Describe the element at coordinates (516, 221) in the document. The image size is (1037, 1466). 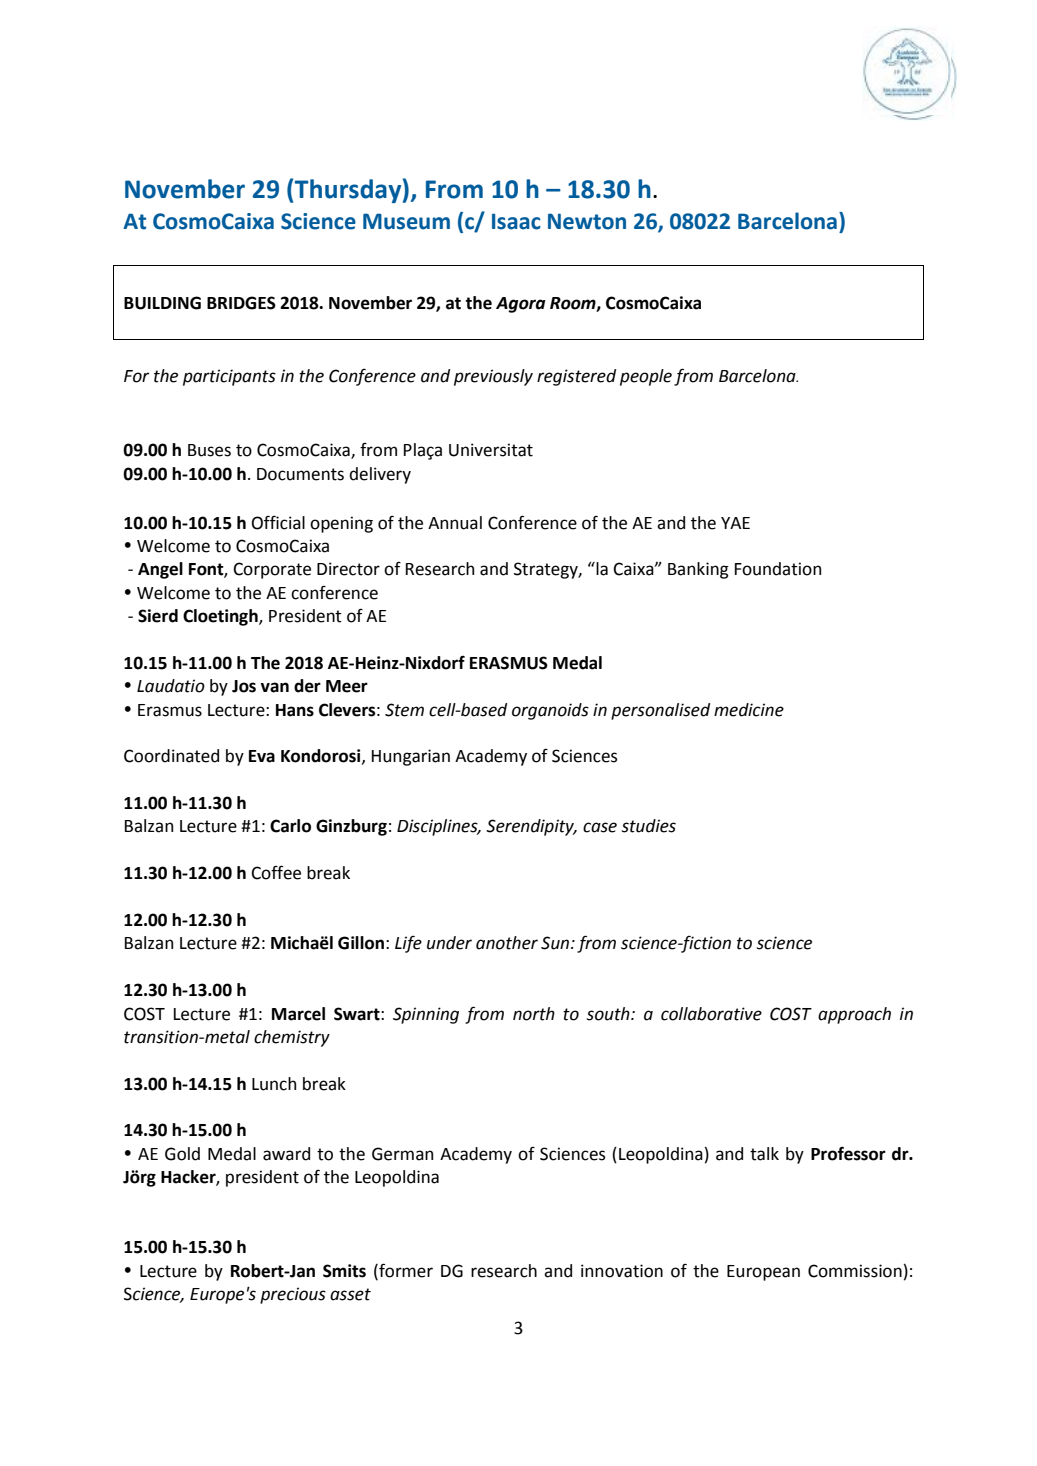
I see `Isaac` at that location.
